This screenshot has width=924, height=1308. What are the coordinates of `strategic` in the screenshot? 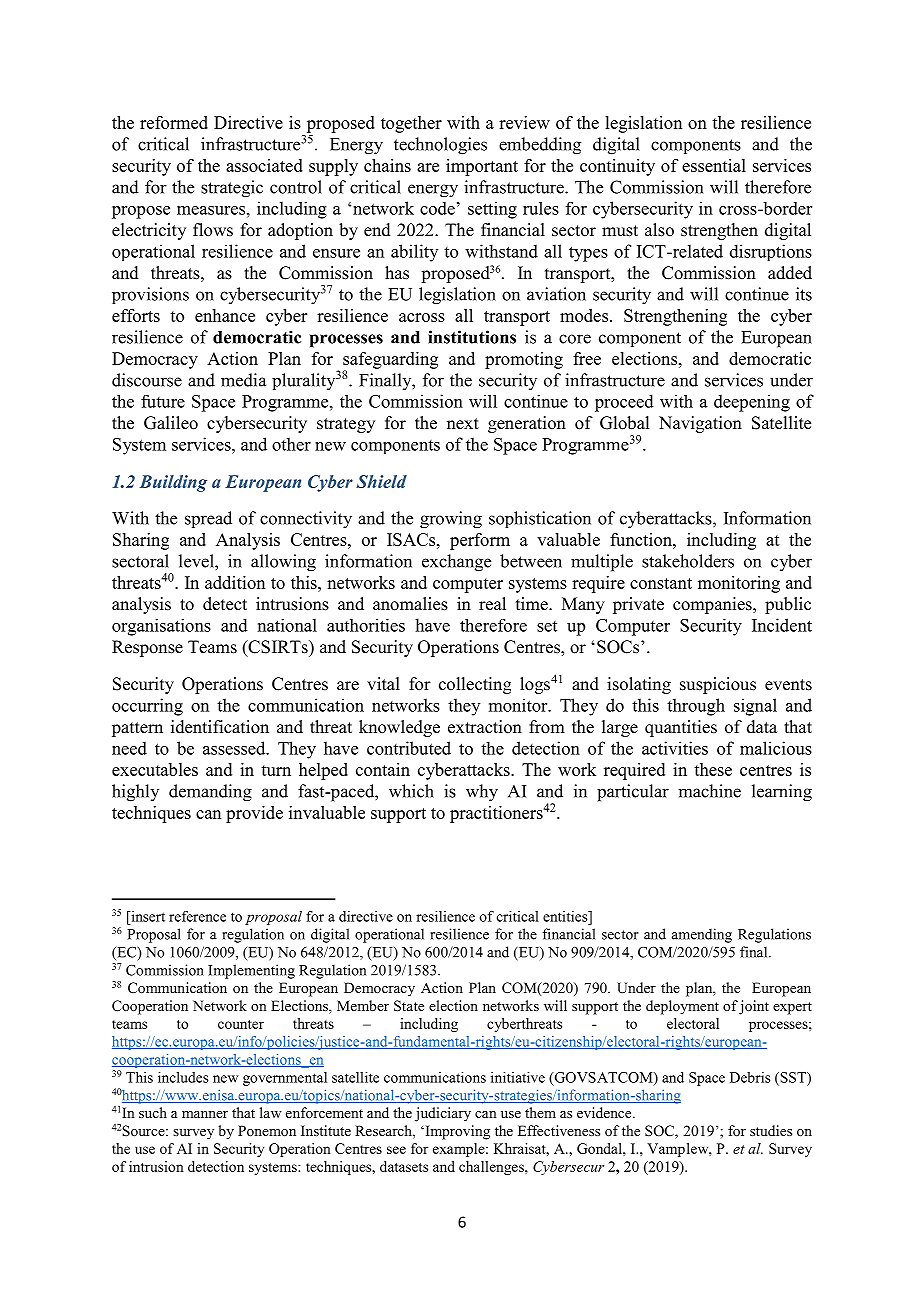 It's located at (232, 189).
